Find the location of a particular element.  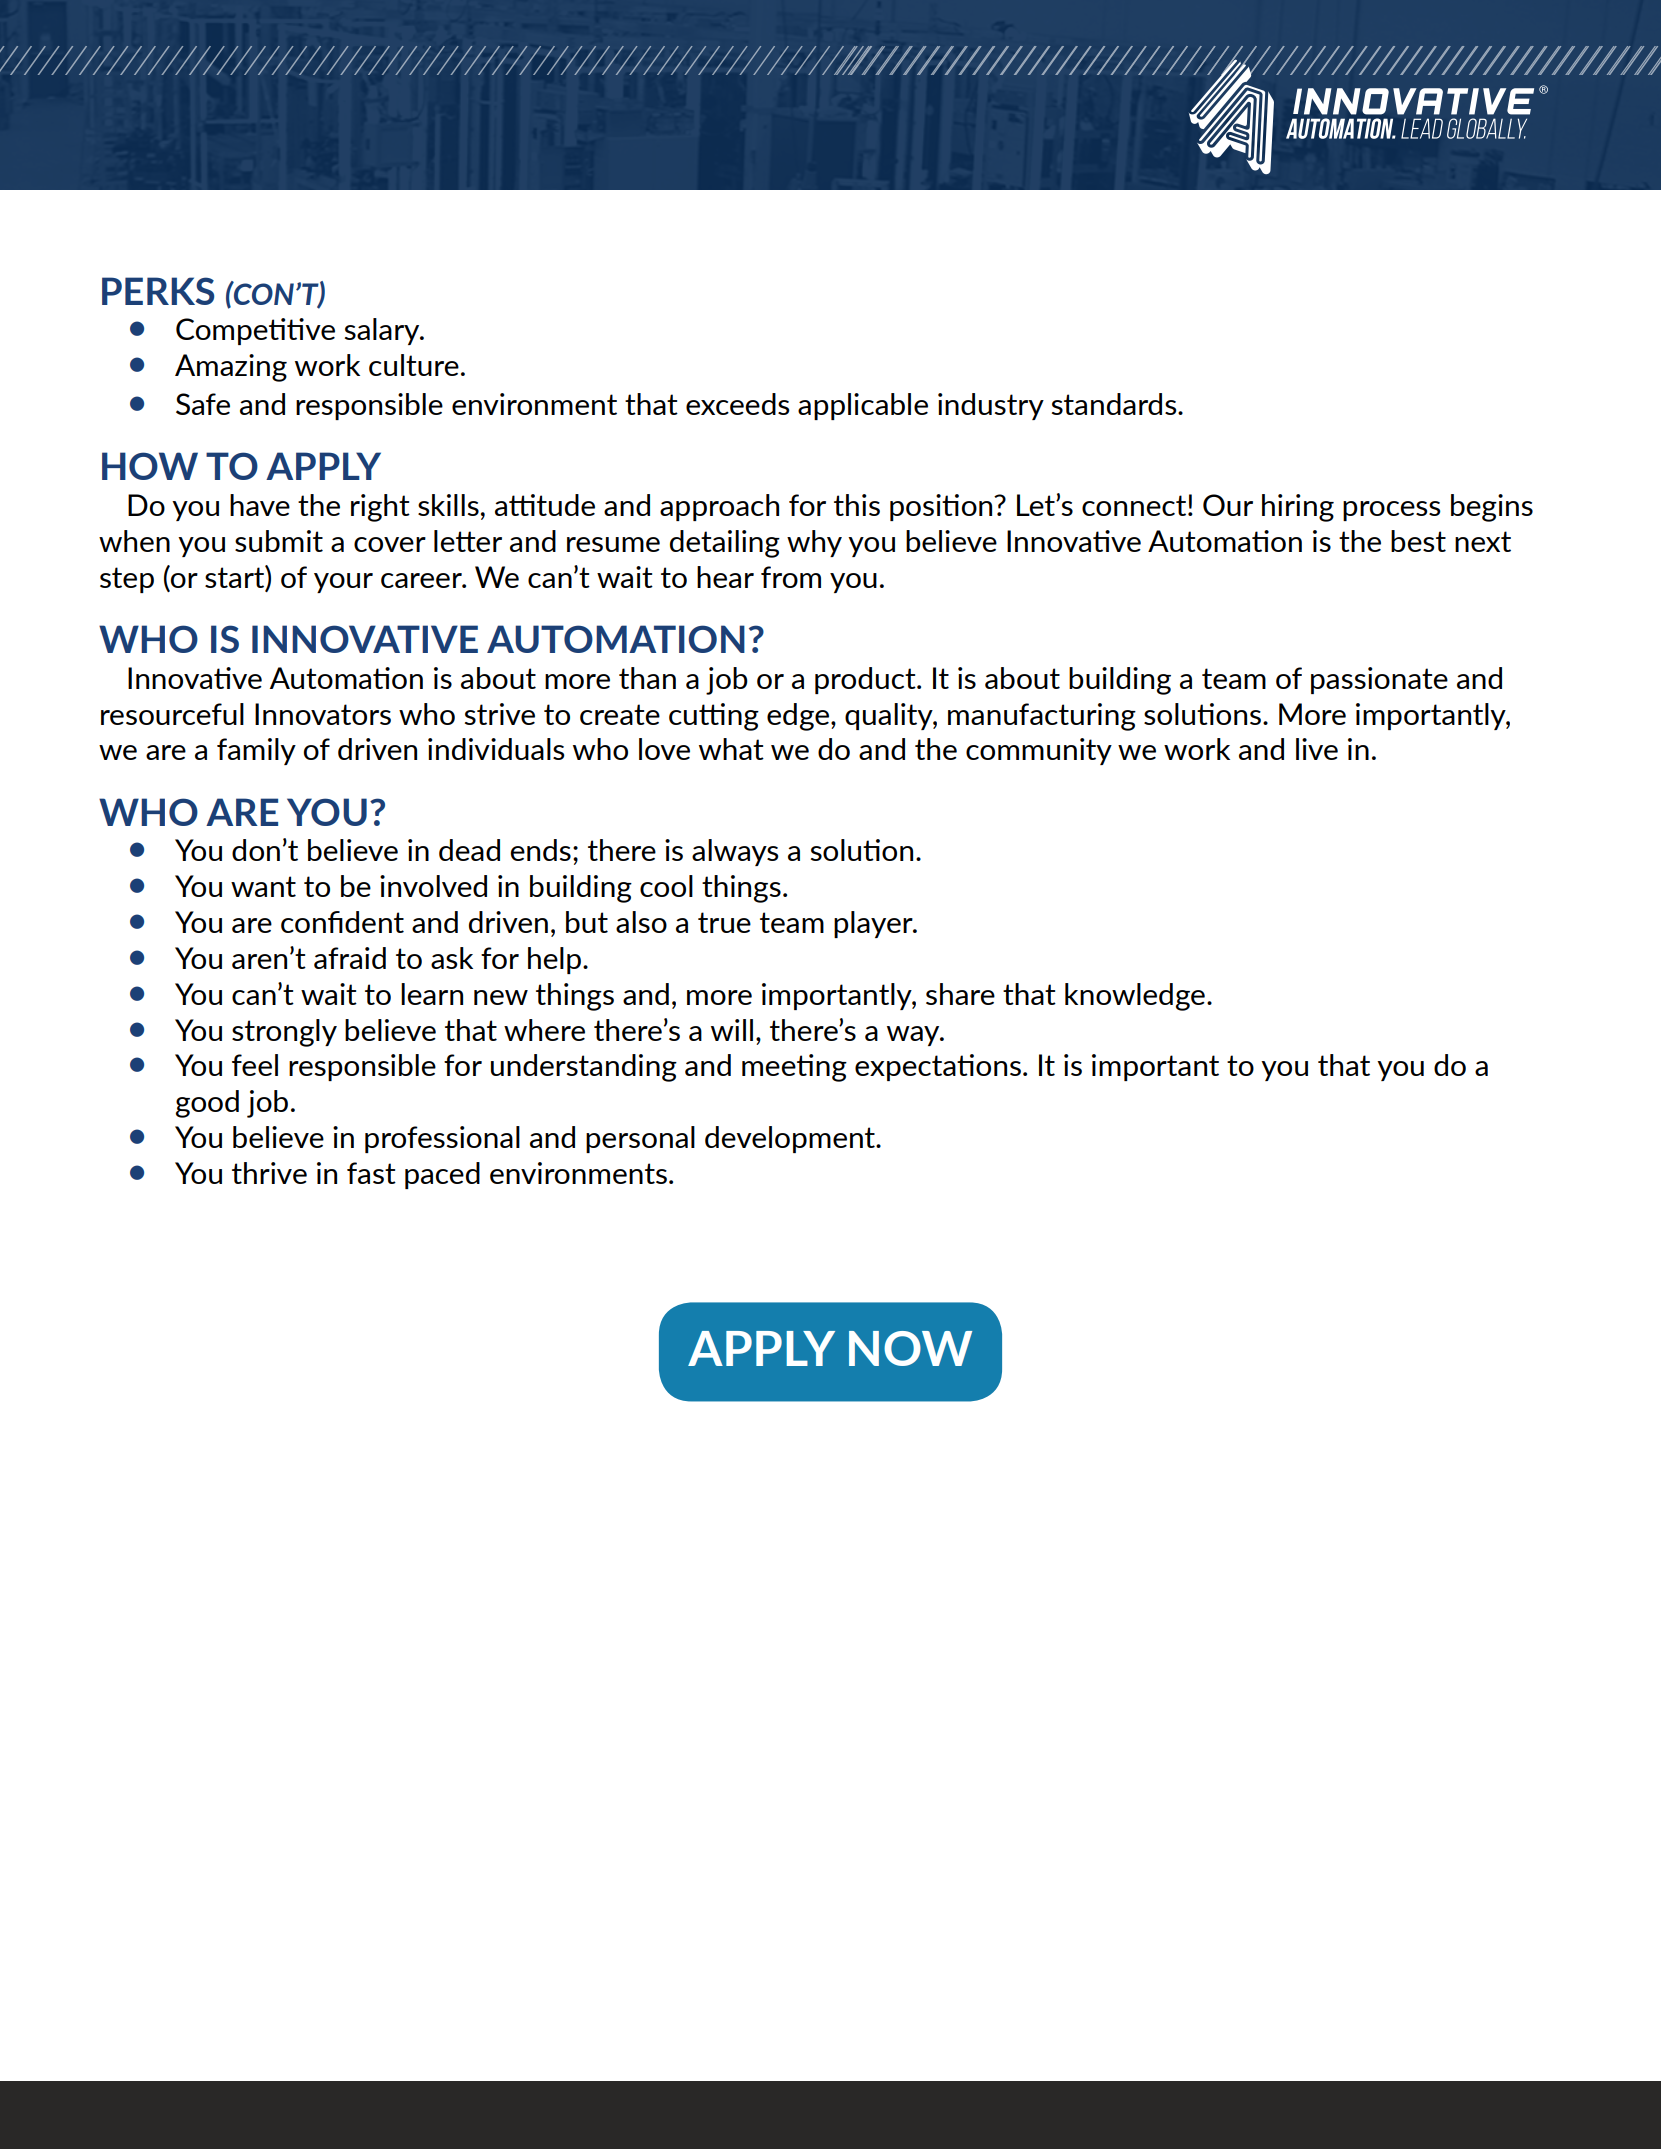

live is located at coordinates (1317, 749).
